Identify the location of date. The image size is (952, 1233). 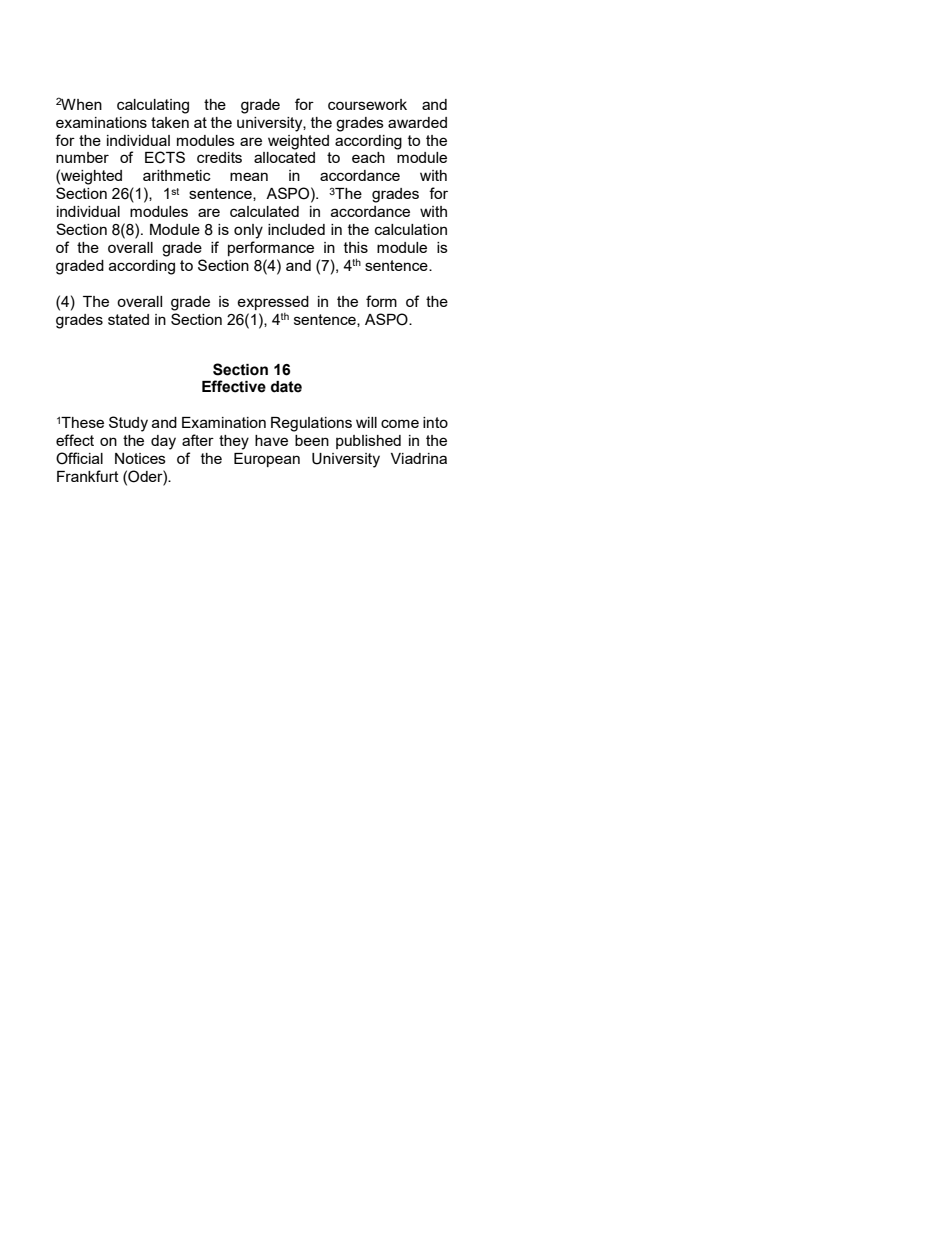
(286, 387).
